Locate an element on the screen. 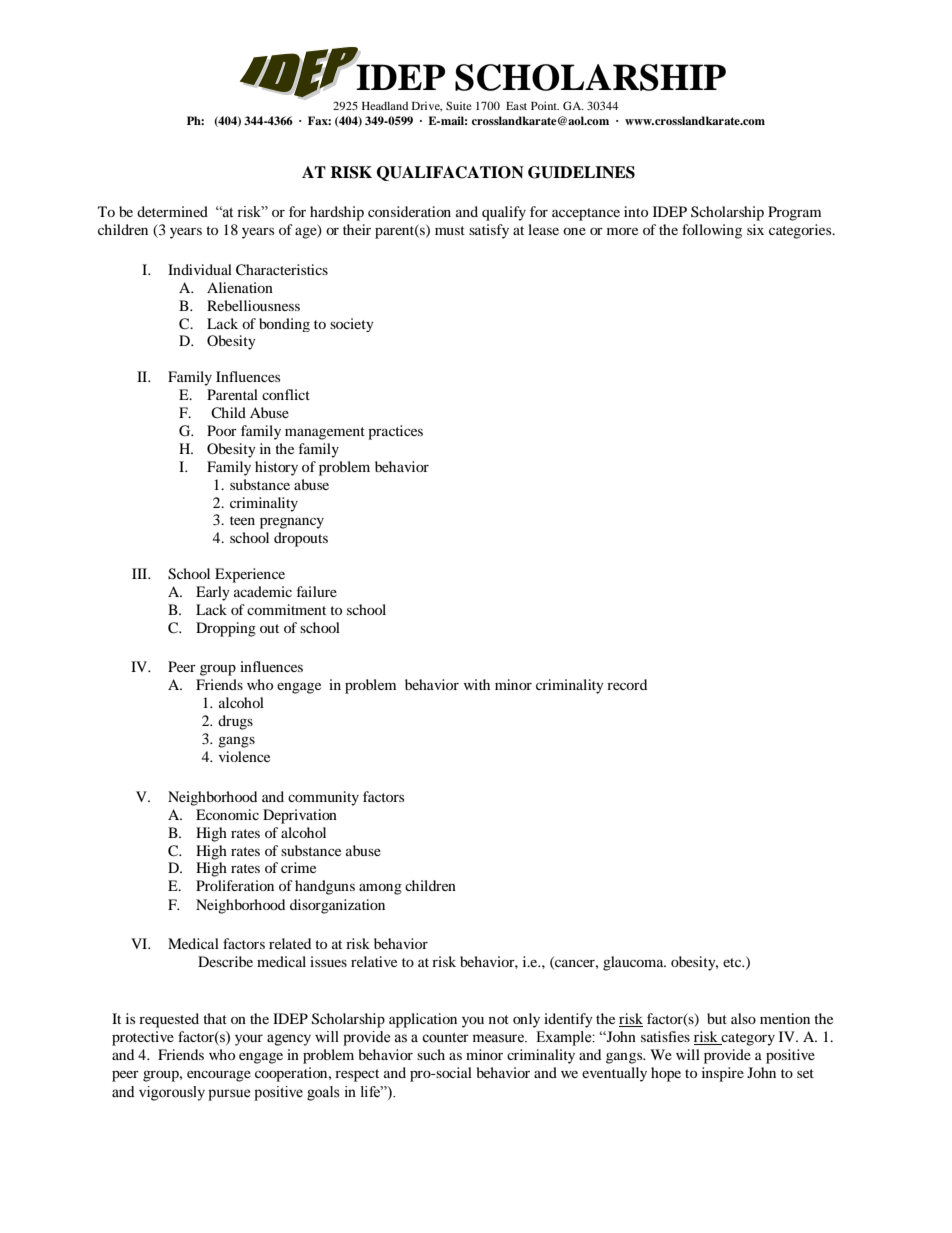  practices is located at coordinates (395, 432).
